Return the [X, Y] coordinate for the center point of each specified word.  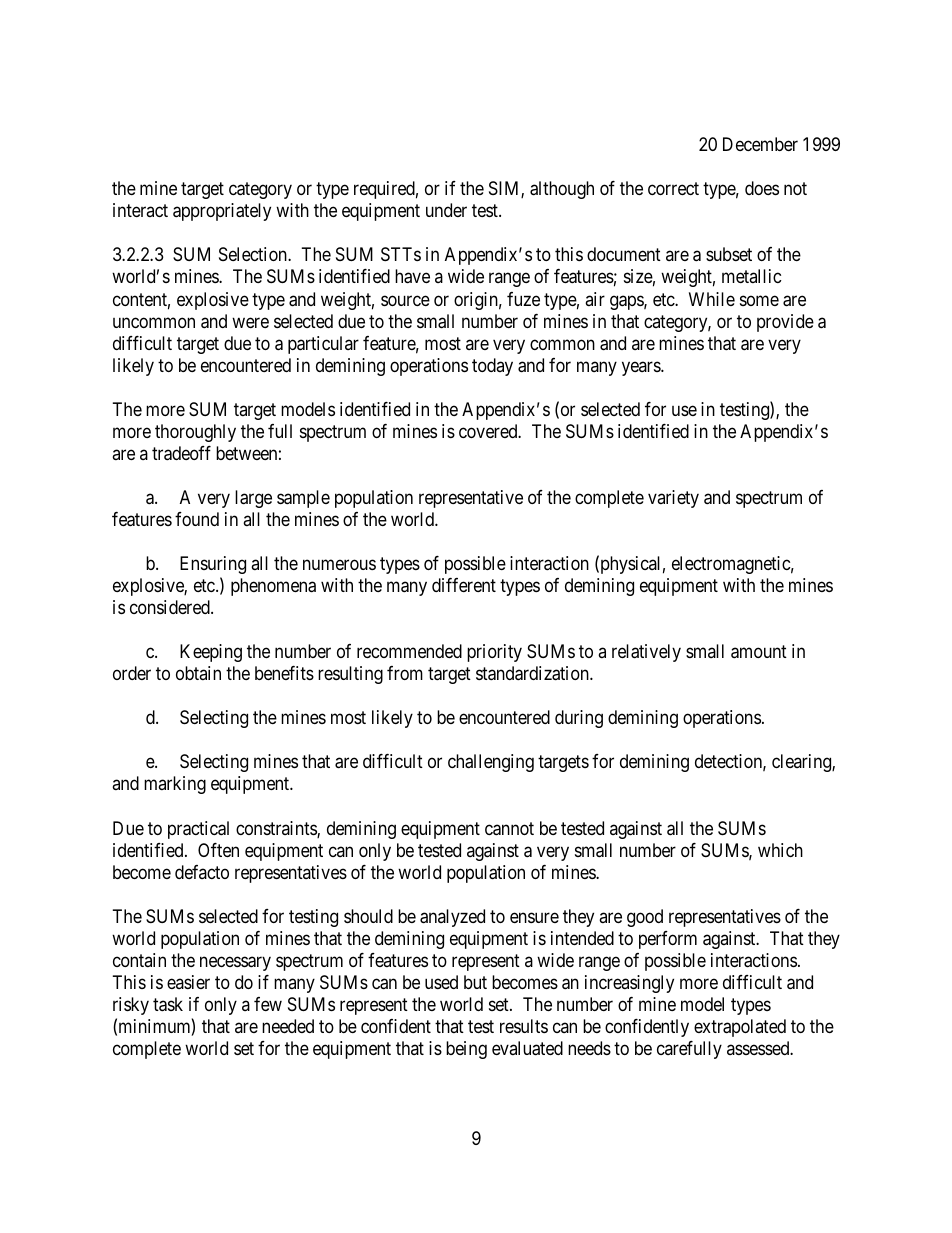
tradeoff [181, 453]
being [466, 1050]
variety [673, 499]
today [492, 367]
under [446, 210]
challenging [491, 763]
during [579, 719]
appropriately [222, 212]
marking [175, 785]
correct [673, 189]
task [168, 1004]
